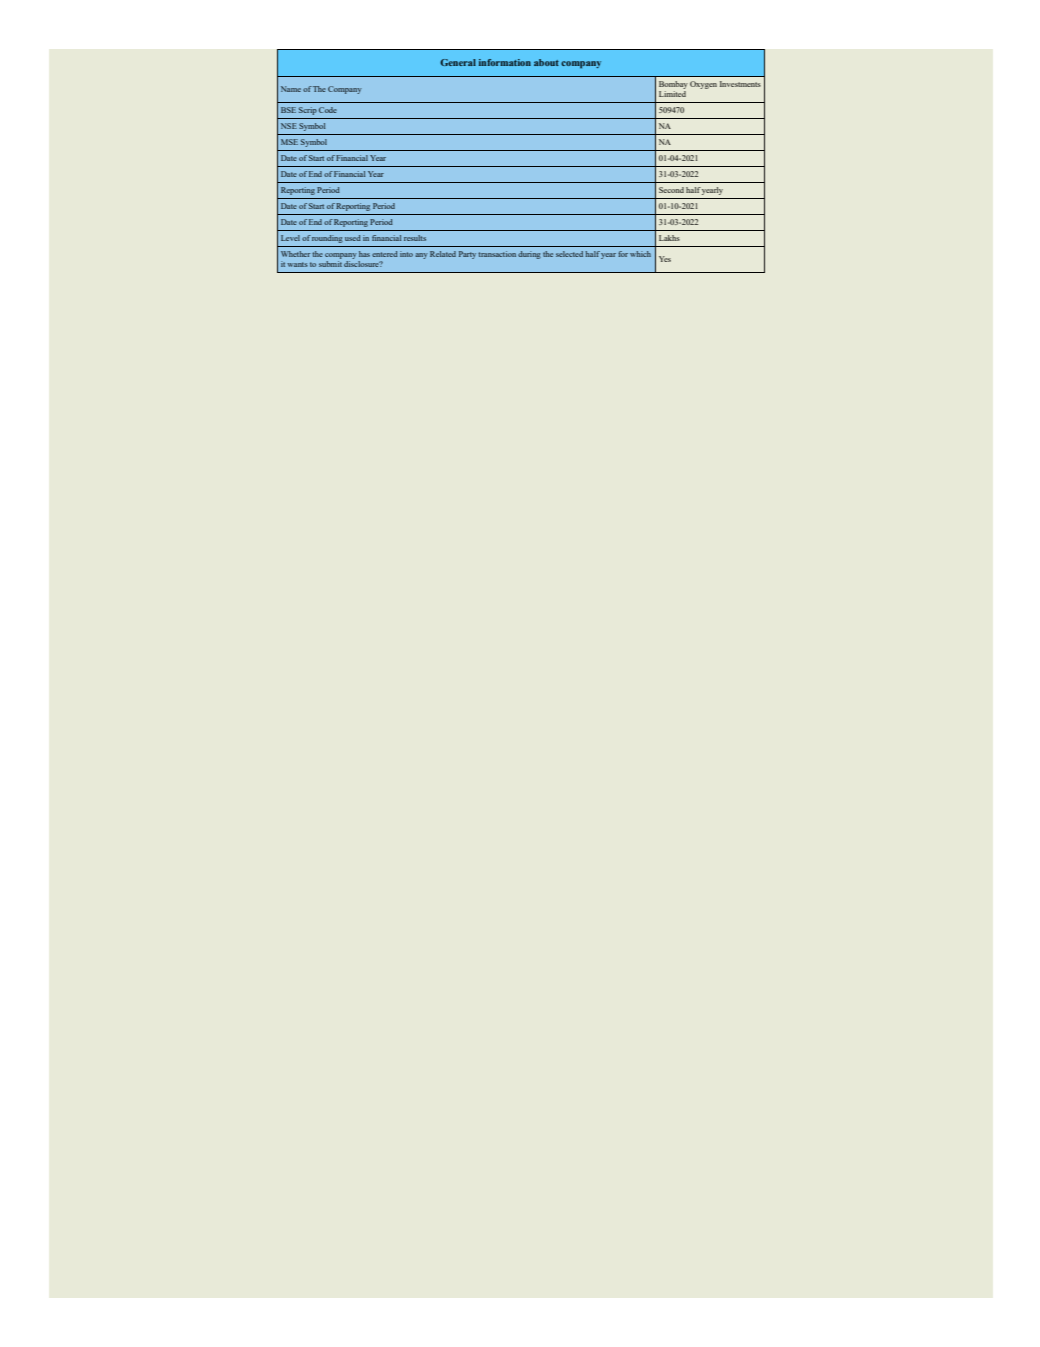 The height and width of the page is (1347, 1040). I want to click on MSE, so click(289, 142).
